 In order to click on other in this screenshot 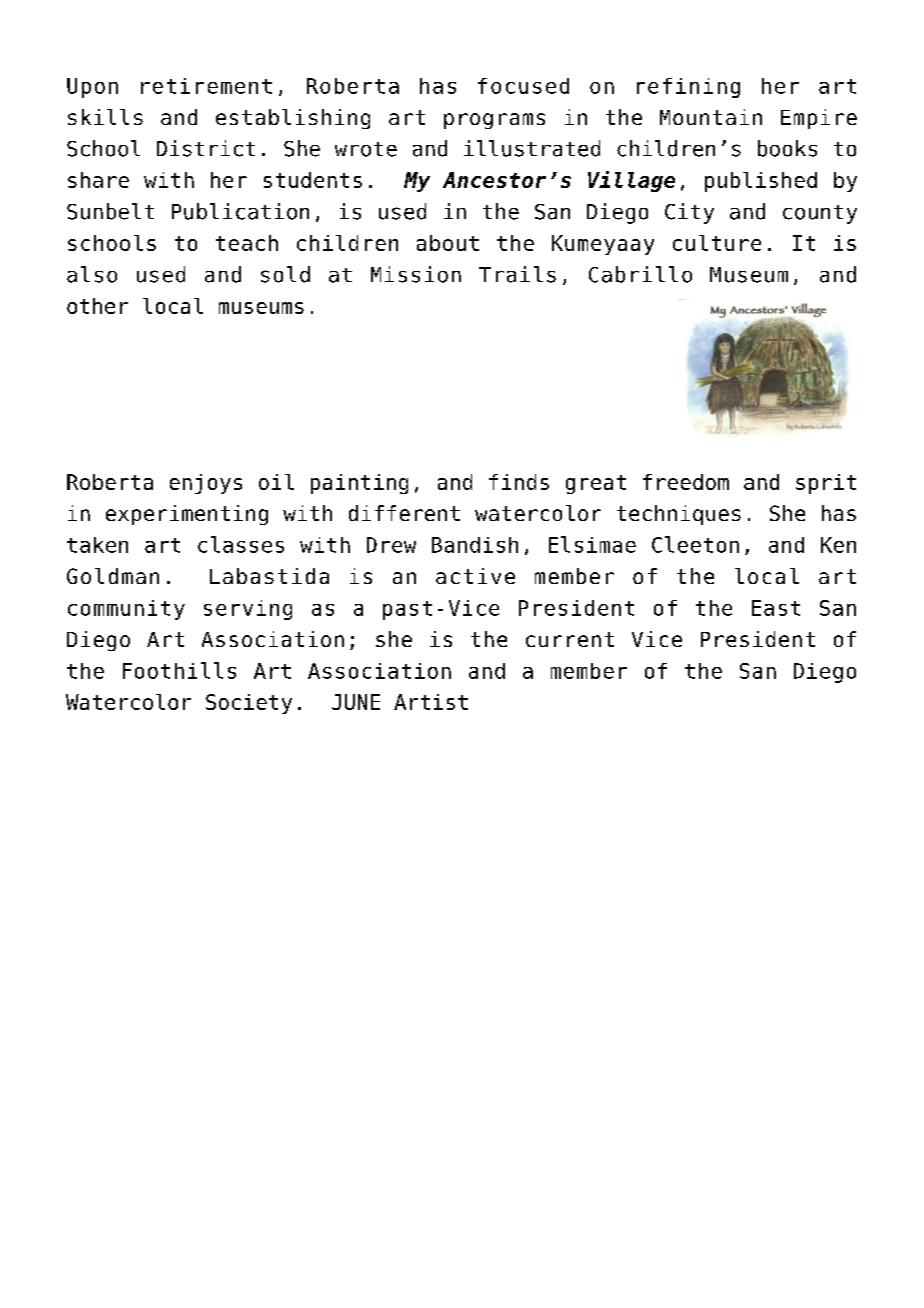, I will do `click(97, 306)`.
